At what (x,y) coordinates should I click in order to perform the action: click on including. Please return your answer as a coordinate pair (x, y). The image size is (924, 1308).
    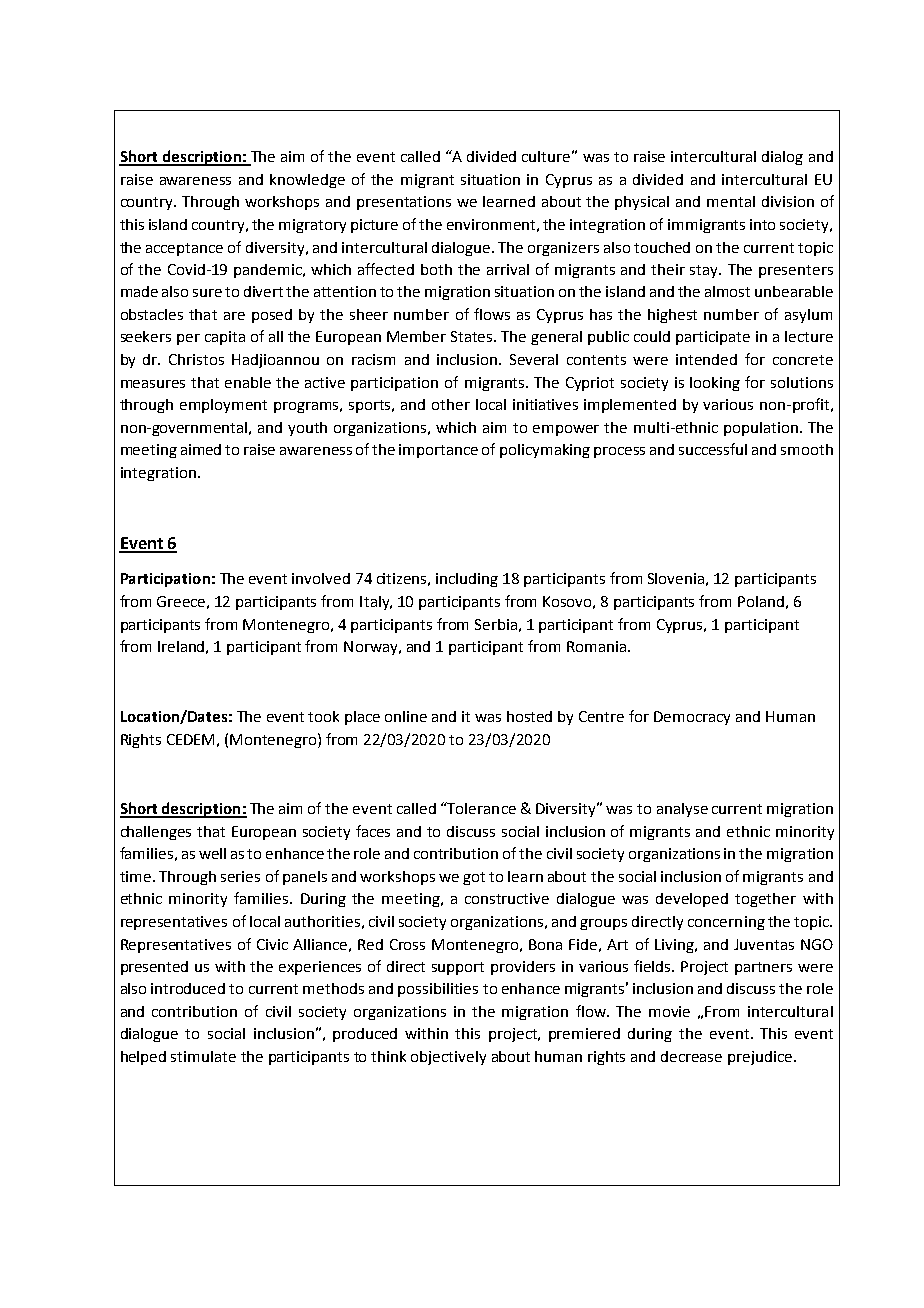
    Looking at the image, I should click on (467, 580).
